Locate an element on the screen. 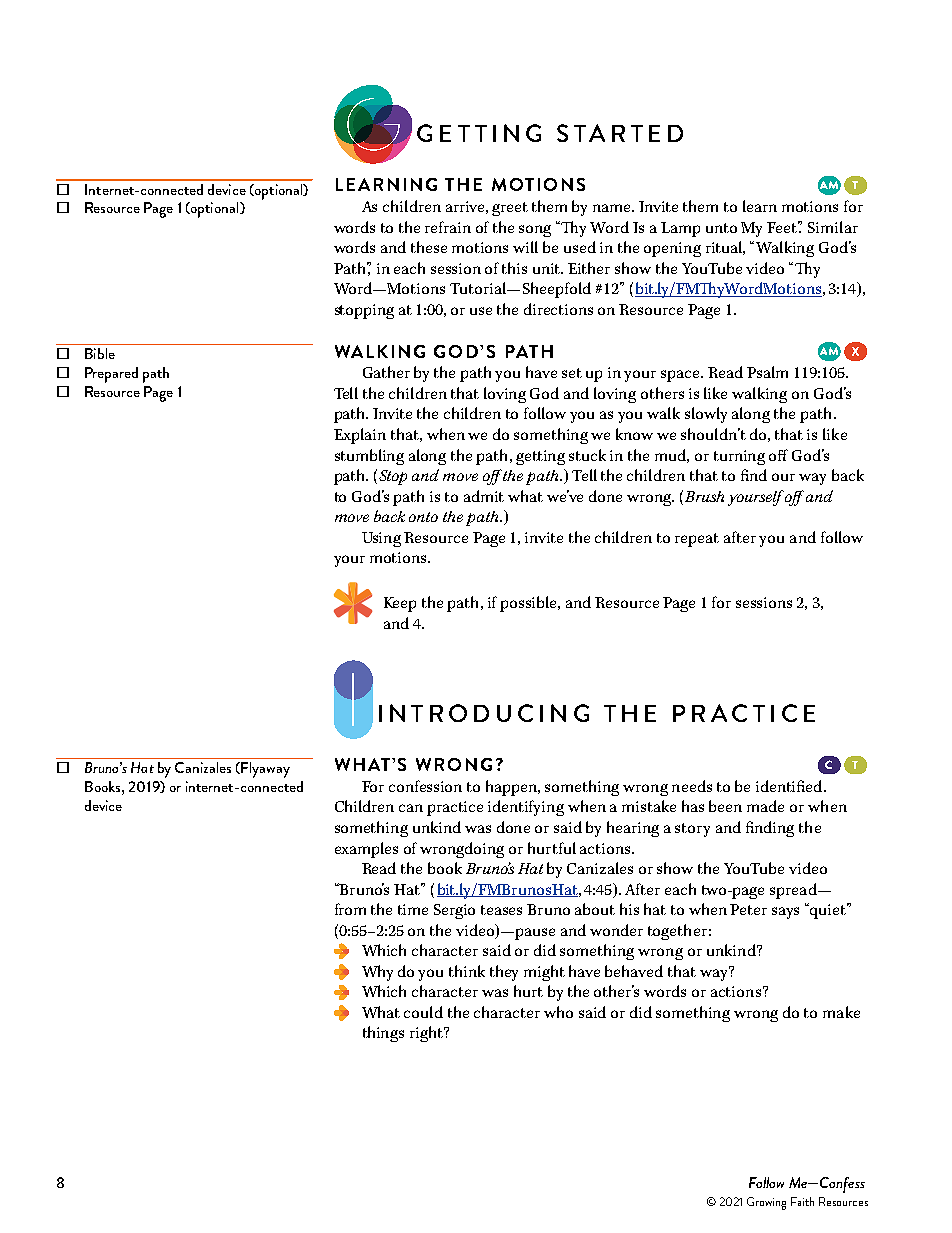 Image resolution: width=952 pixels, height=1233 pixels. Using is located at coordinates (381, 539).
